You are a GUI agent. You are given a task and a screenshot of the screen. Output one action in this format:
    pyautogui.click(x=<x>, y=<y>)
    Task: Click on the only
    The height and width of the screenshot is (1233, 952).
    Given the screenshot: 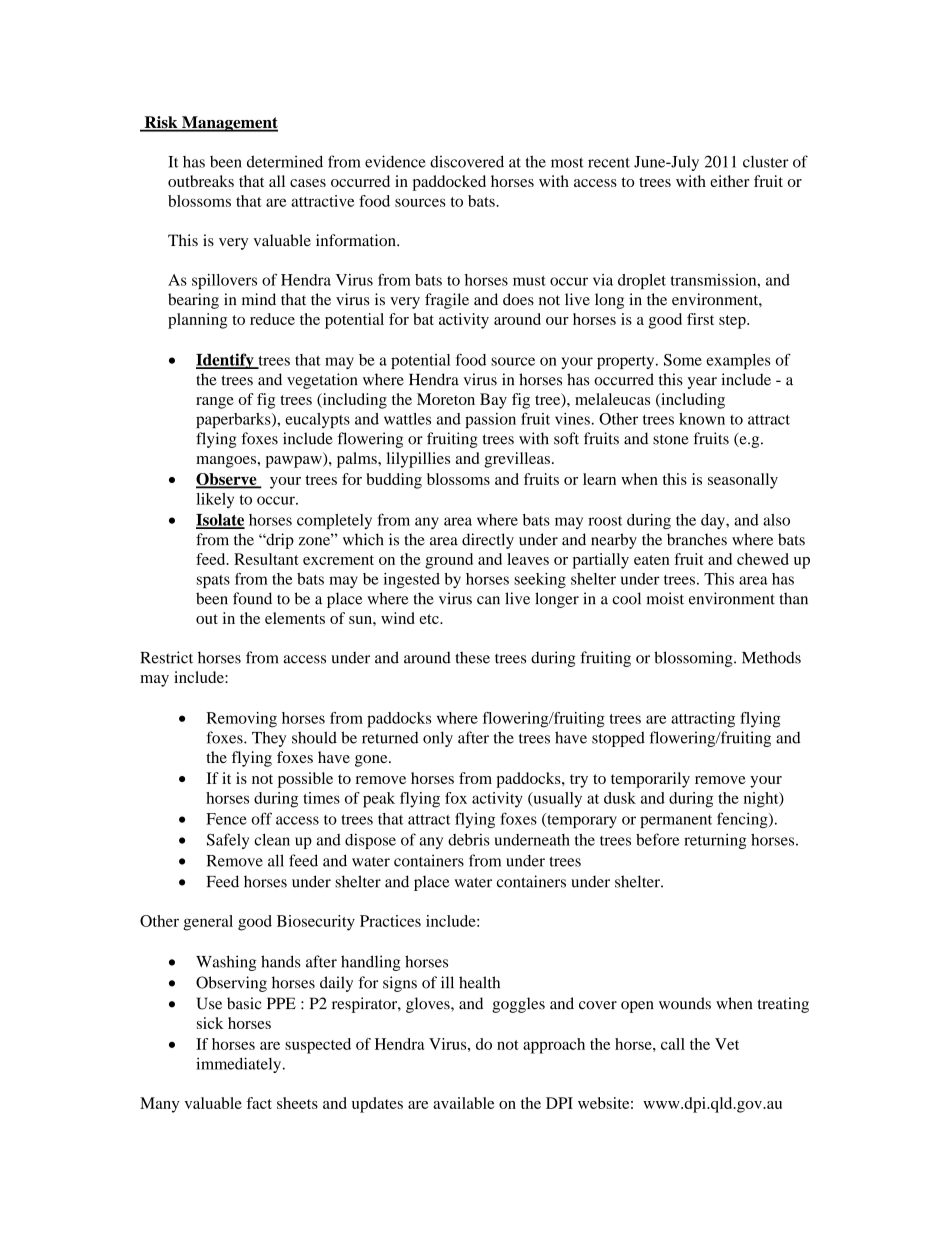 What is the action you would take?
    pyautogui.click(x=438, y=739)
